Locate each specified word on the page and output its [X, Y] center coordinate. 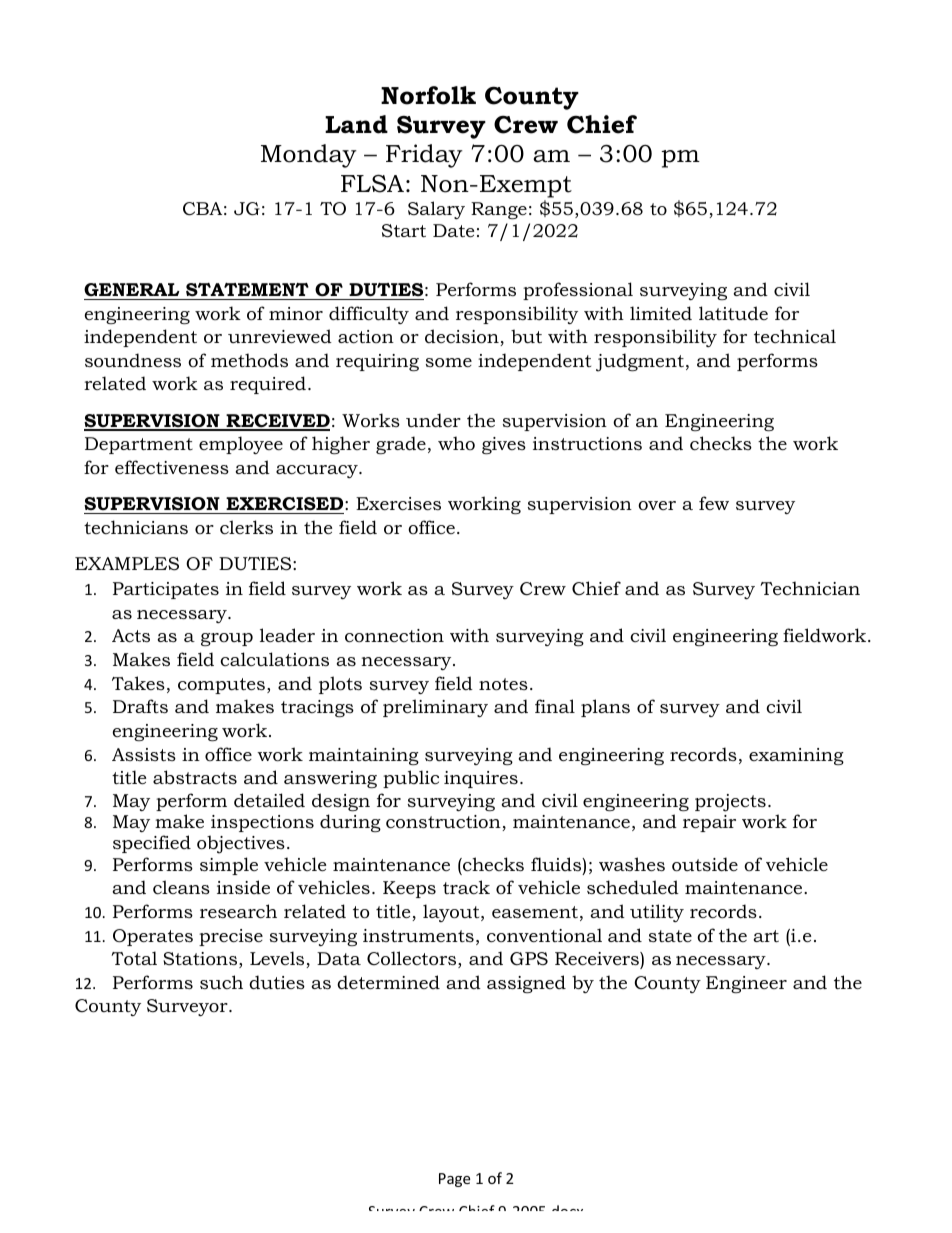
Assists [144, 754]
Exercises [398, 504]
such [221, 982]
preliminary [435, 708]
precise [231, 937]
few [714, 503]
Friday [424, 156]
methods [249, 360]
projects [730, 803]
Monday [309, 156]
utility [657, 913]
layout [452, 913]
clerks [246, 527]
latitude [733, 313]
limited [661, 313]
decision [463, 337]
